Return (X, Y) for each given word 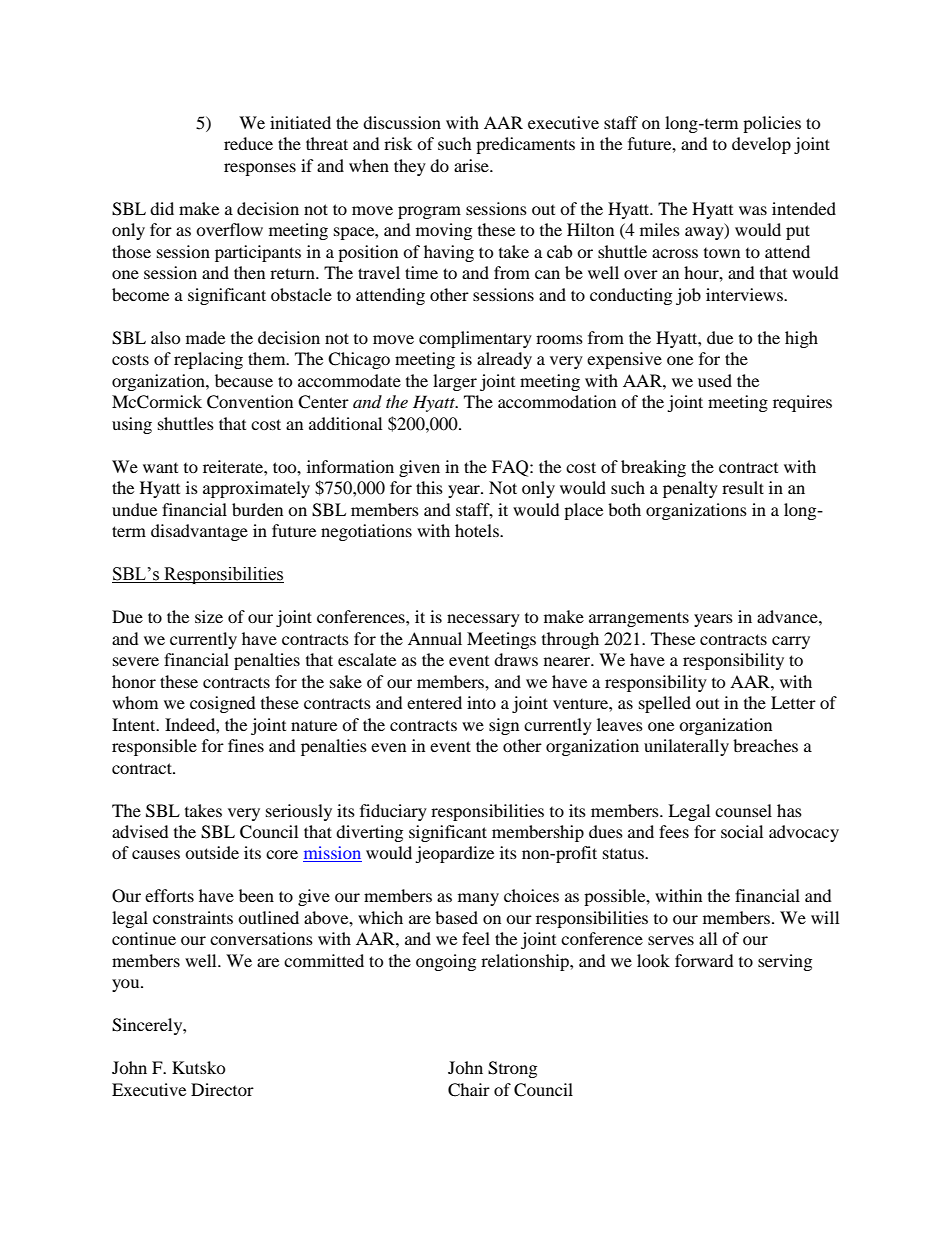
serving (785, 962)
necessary (483, 620)
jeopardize (454, 854)
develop (761, 145)
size (209, 616)
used (715, 380)
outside (212, 852)
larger (455, 382)
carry (791, 642)
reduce (248, 143)
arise (472, 165)
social (742, 831)
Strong (512, 1069)
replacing (208, 360)
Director (222, 1089)
